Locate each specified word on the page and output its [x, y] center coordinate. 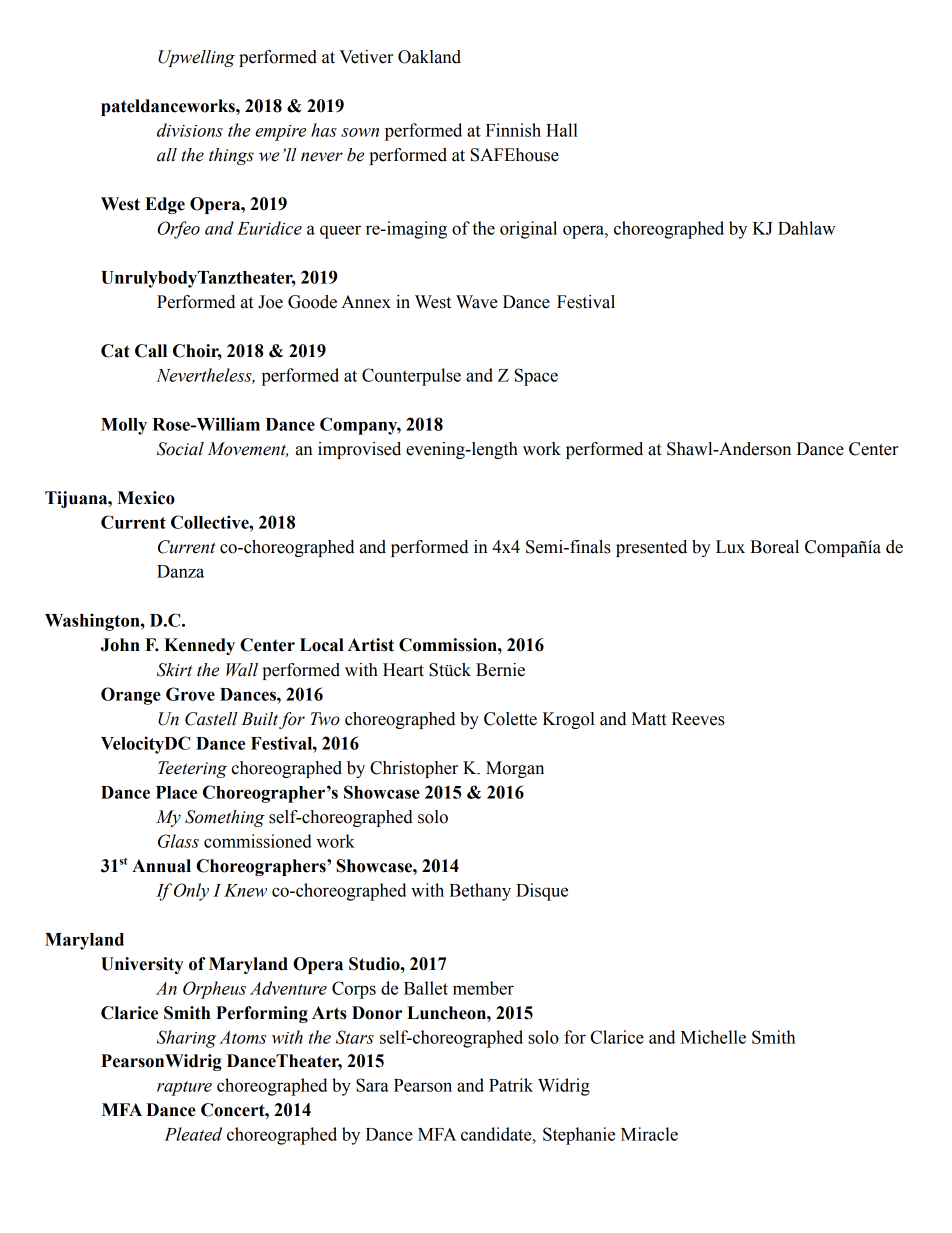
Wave [477, 302]
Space [536, 377]
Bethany [480, 892]
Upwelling [196, 58]
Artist [371, 645]
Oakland [429, 57]
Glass [178, 841]
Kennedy [199, 646]
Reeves [698, 719]
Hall [562, 130]
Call [151, 351]
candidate [497, 1134]
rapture [184, 1088]
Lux [730, 547]
